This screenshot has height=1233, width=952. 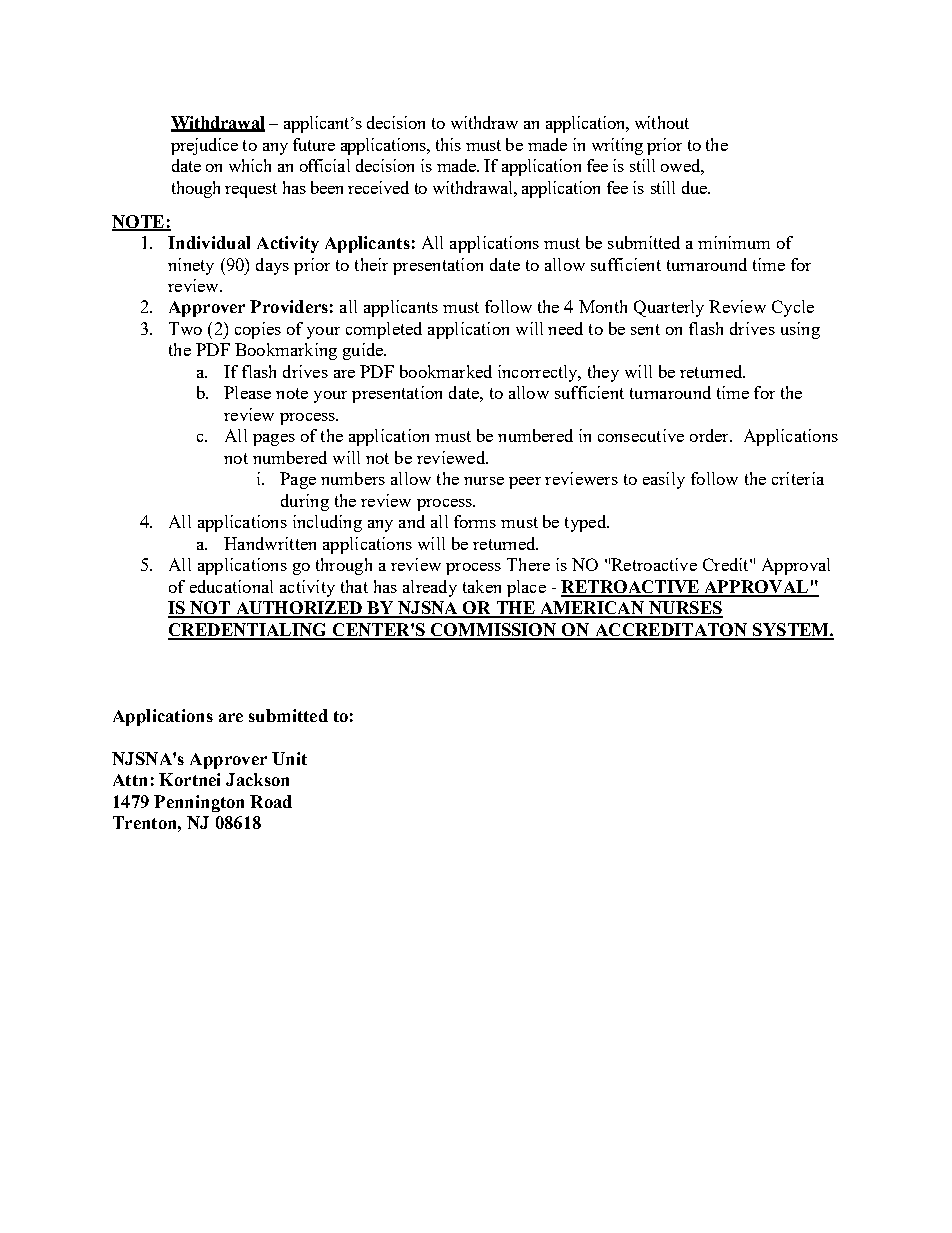 What do you see at coordinates (494, 631) in the screenshot?
I see `COMMISSION` at bounding box center [494, 631].
